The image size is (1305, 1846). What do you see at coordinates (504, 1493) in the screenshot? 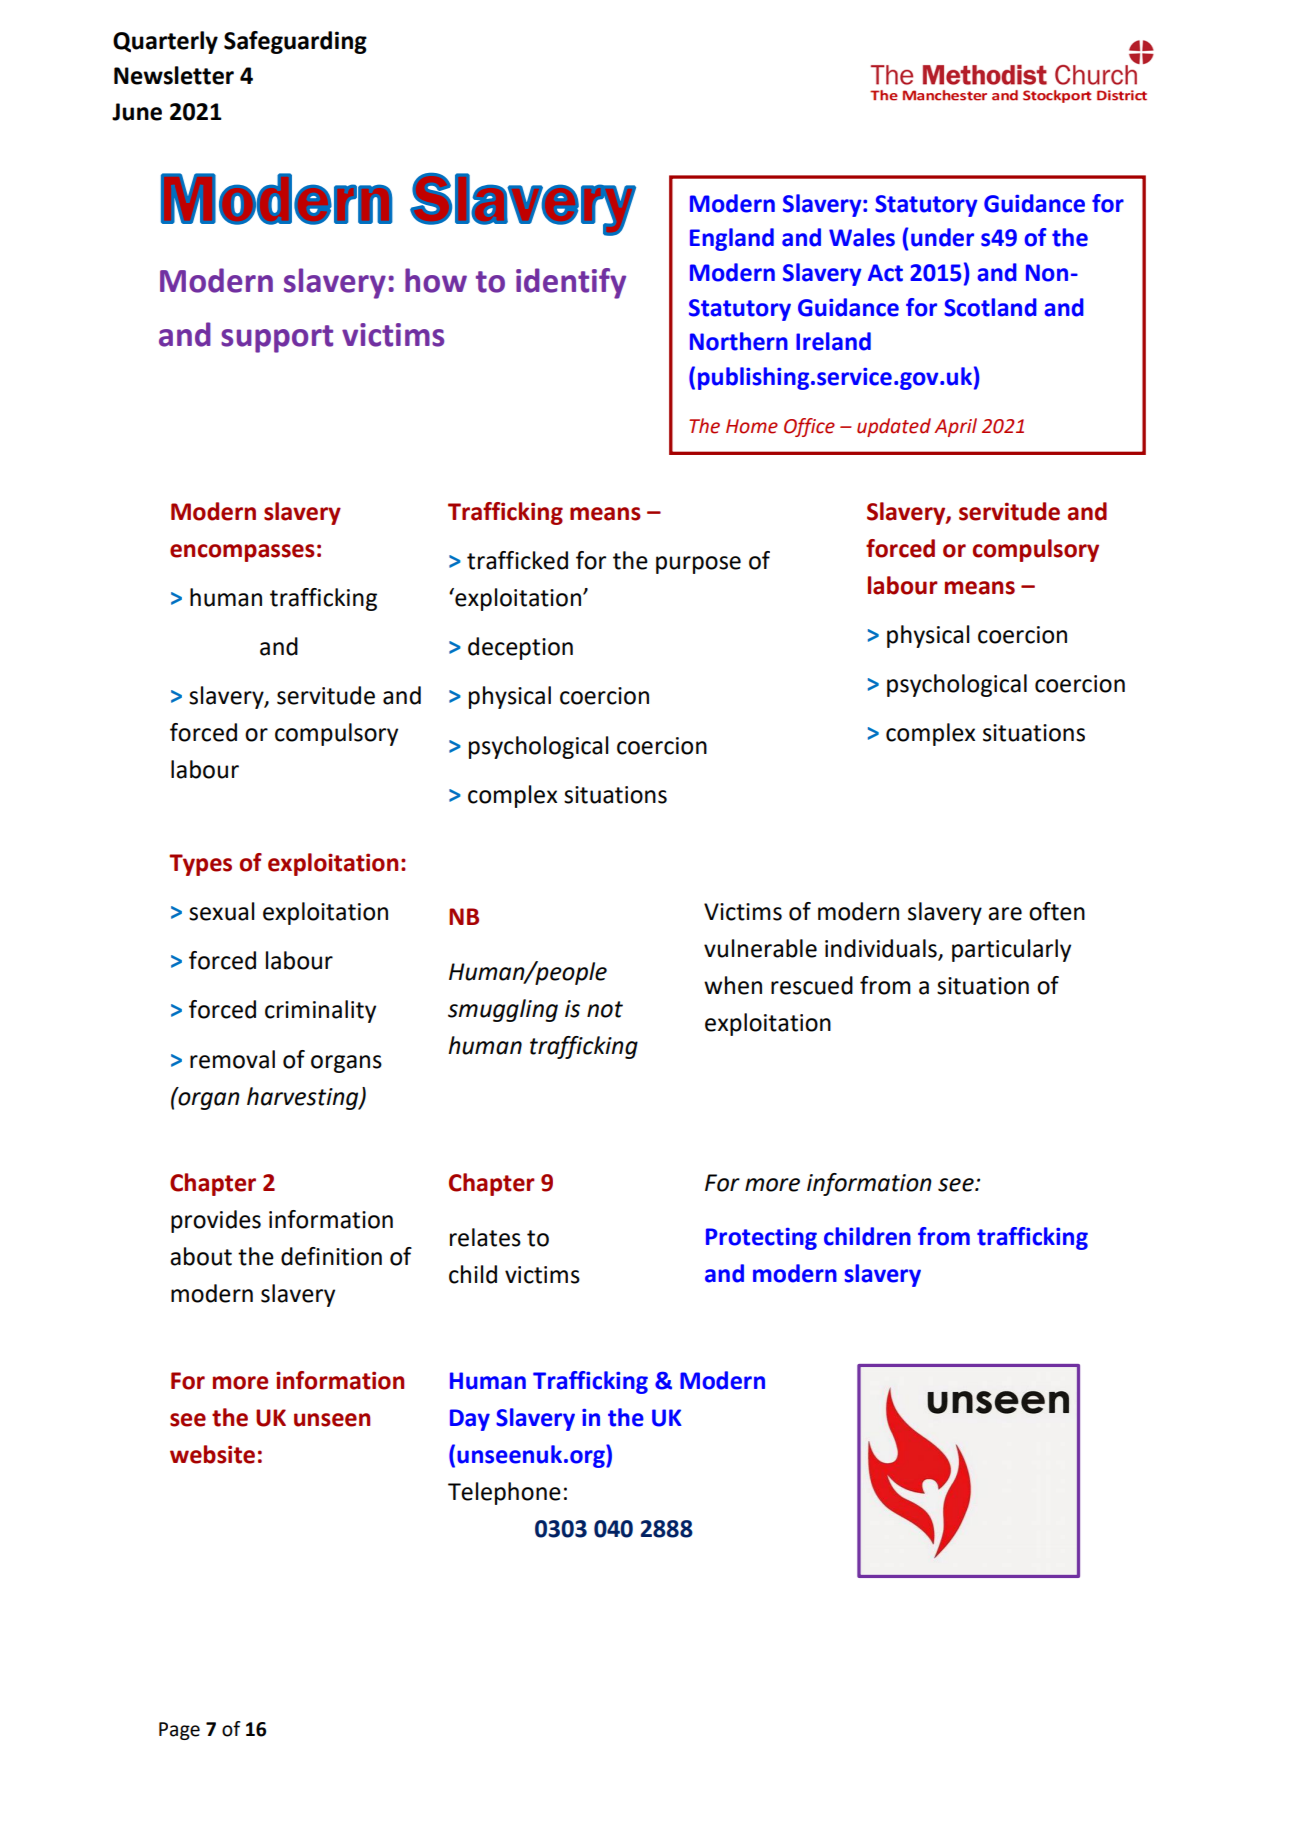
I see `Telephone` at bounding box center [504, 1493].
